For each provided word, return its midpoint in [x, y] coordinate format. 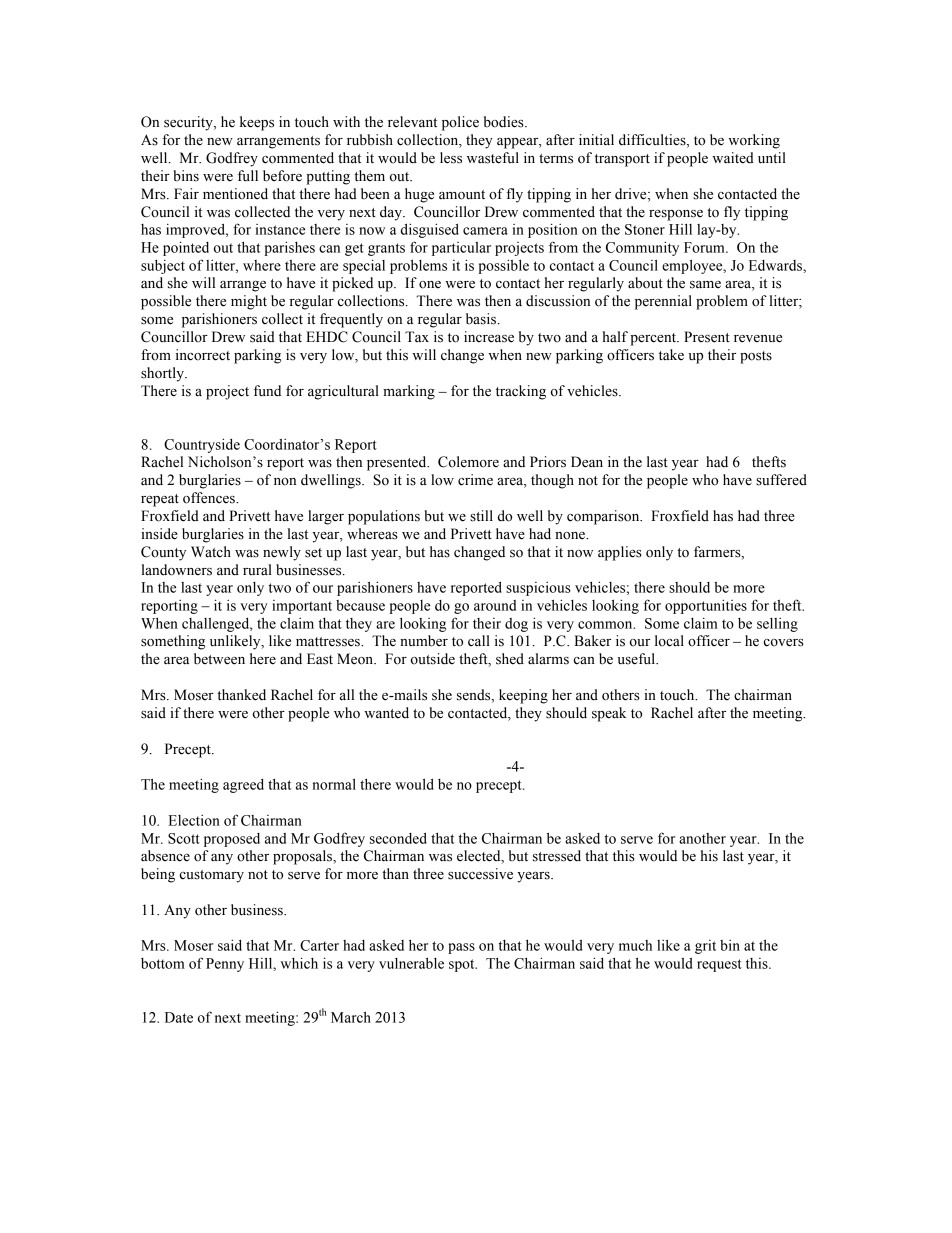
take [671, 355]
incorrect [203, 355]
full [248, 176]
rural [257, 570]
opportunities [706, 606]
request [719, 965]
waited [733, 158]
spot [463, 965]
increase [489, 337]
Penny [225, 965]
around [495, 605]
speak [609, 714]
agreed [243, 786]
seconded [398, 838]
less [451, 158]
